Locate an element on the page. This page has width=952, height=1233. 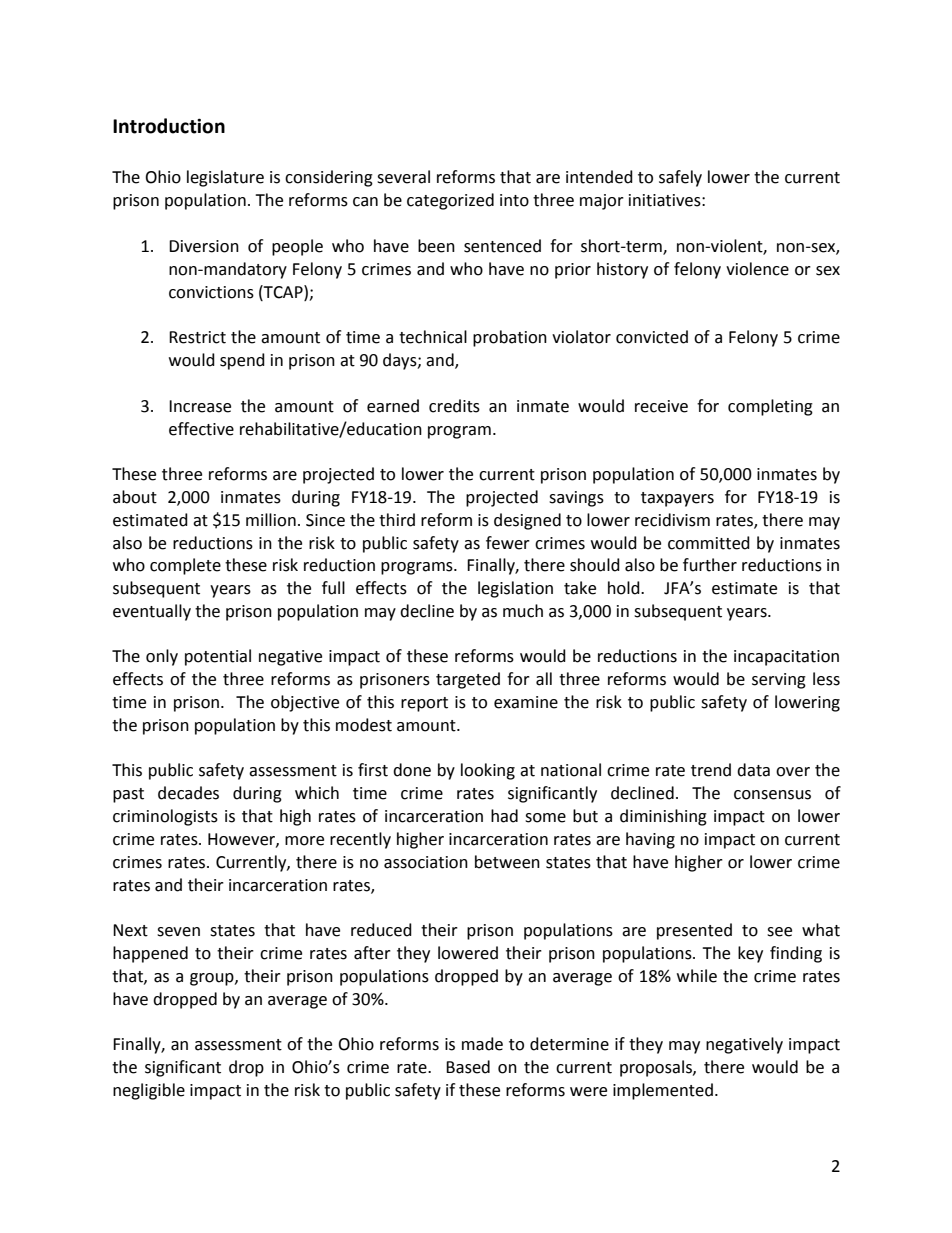
safely is located at coordinates (680, 178).
